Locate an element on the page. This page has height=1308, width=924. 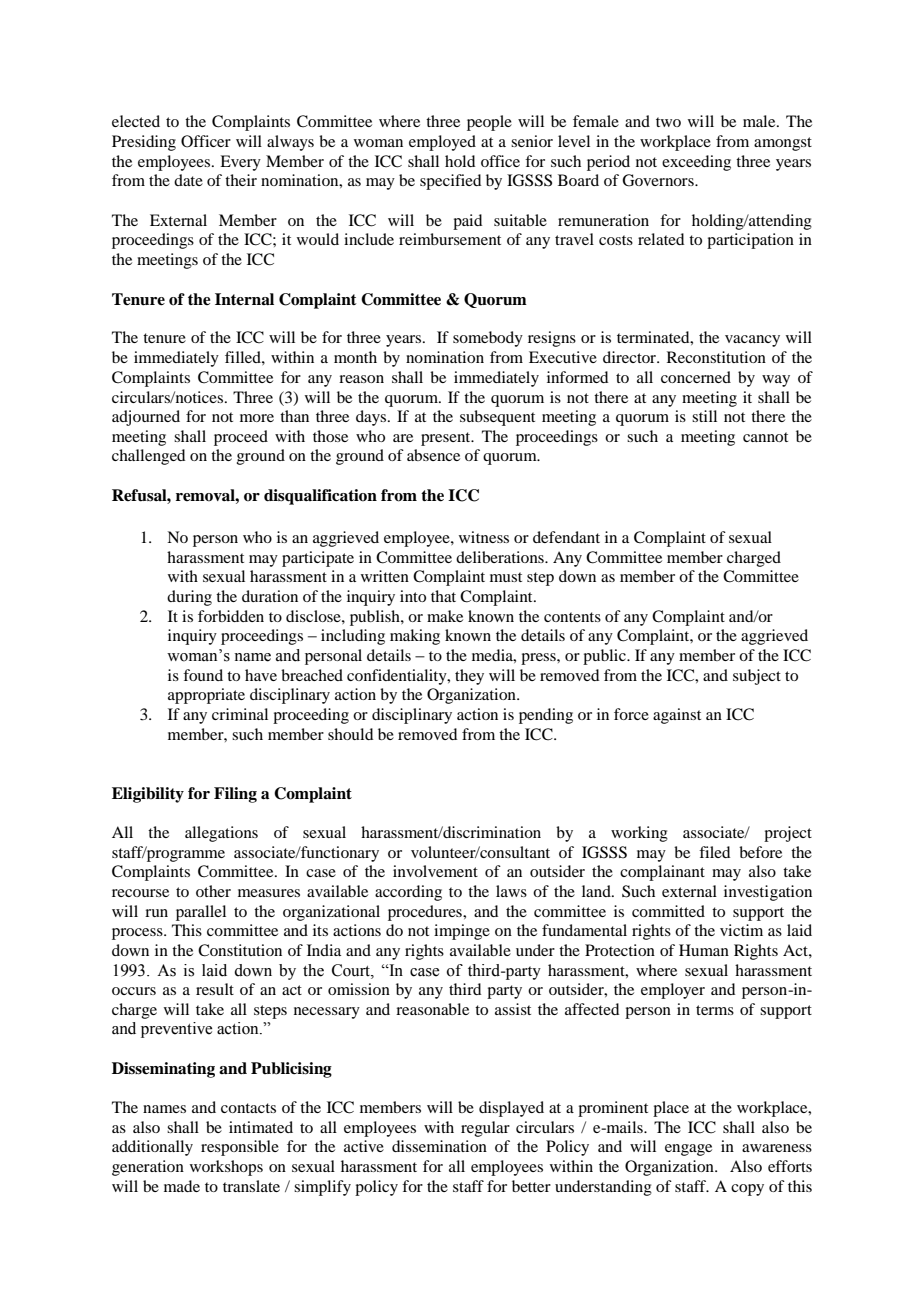
exceeding is located at coordinates (696, 163).
